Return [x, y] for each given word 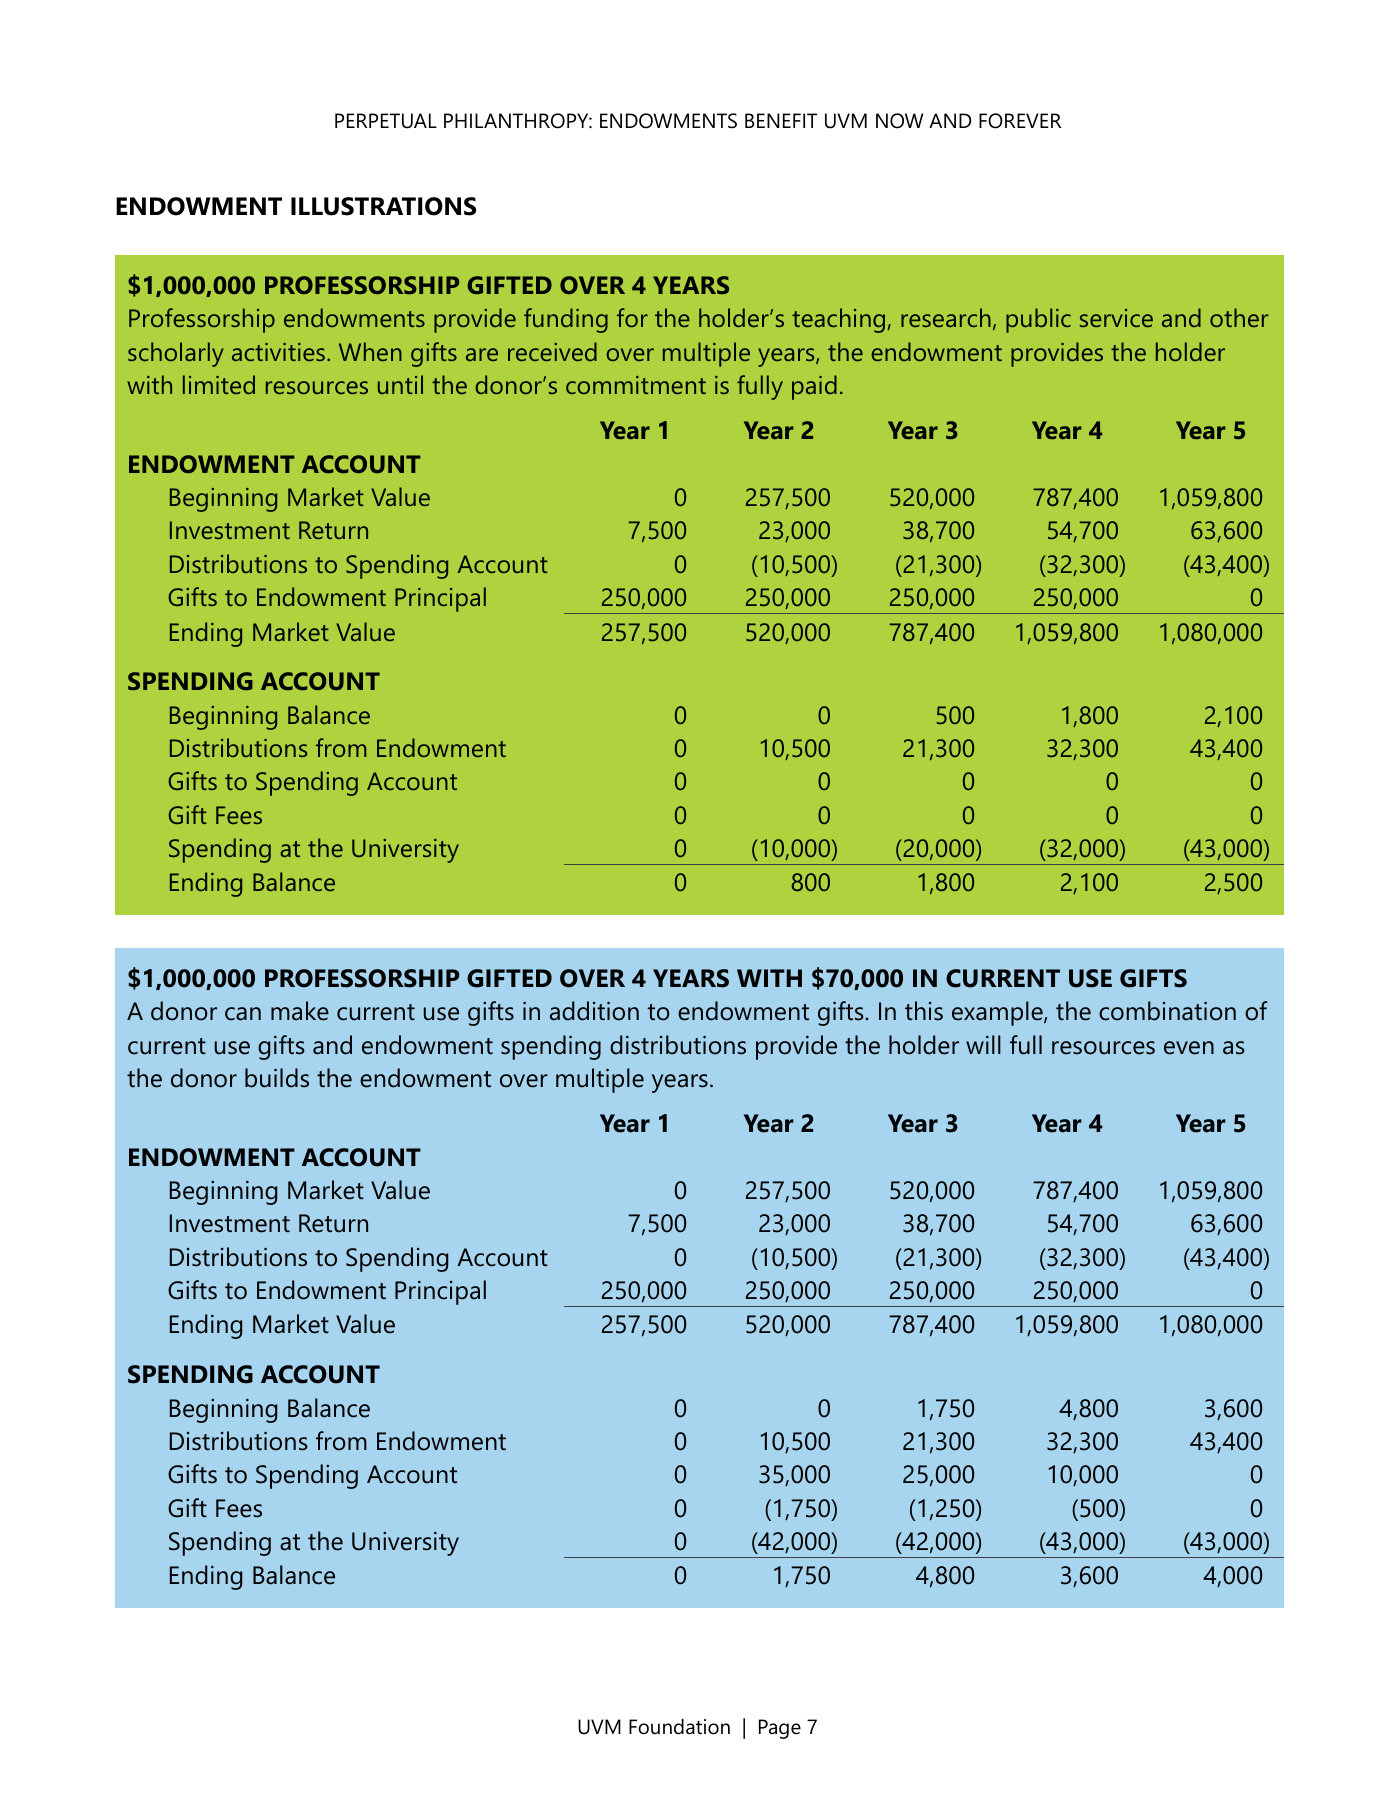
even [1189, 1048]
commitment [636, 385]
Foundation [679, 1727]
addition [594, 1011]
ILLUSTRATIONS [383, 206]
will [983, 1044]
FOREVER [1020, 121]
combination [1167, 1011]
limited [219, 384]
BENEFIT [781, 120]
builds [277, 1078]
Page [780, 1729]
